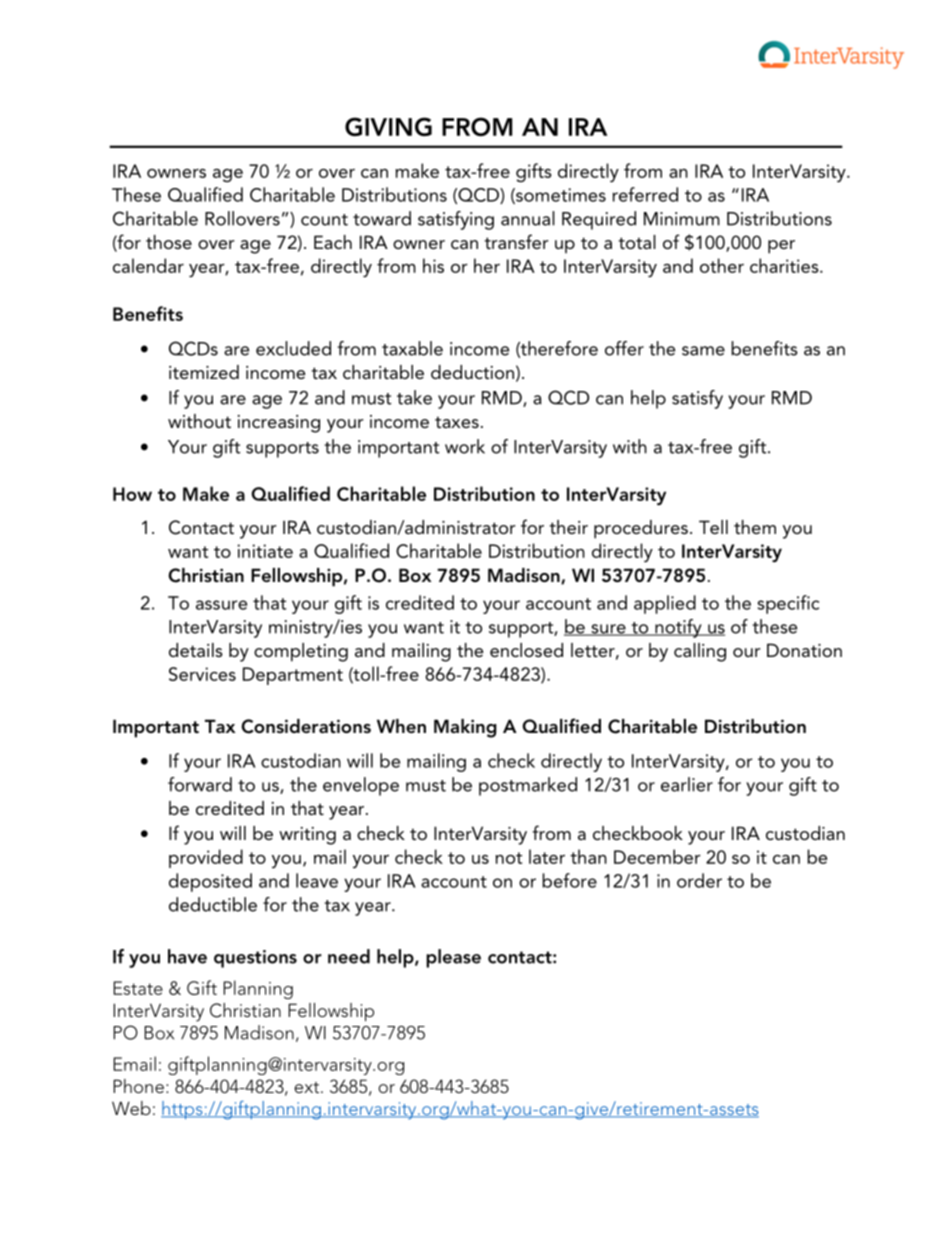  I want to click on GIVING, so click(388, 126).
